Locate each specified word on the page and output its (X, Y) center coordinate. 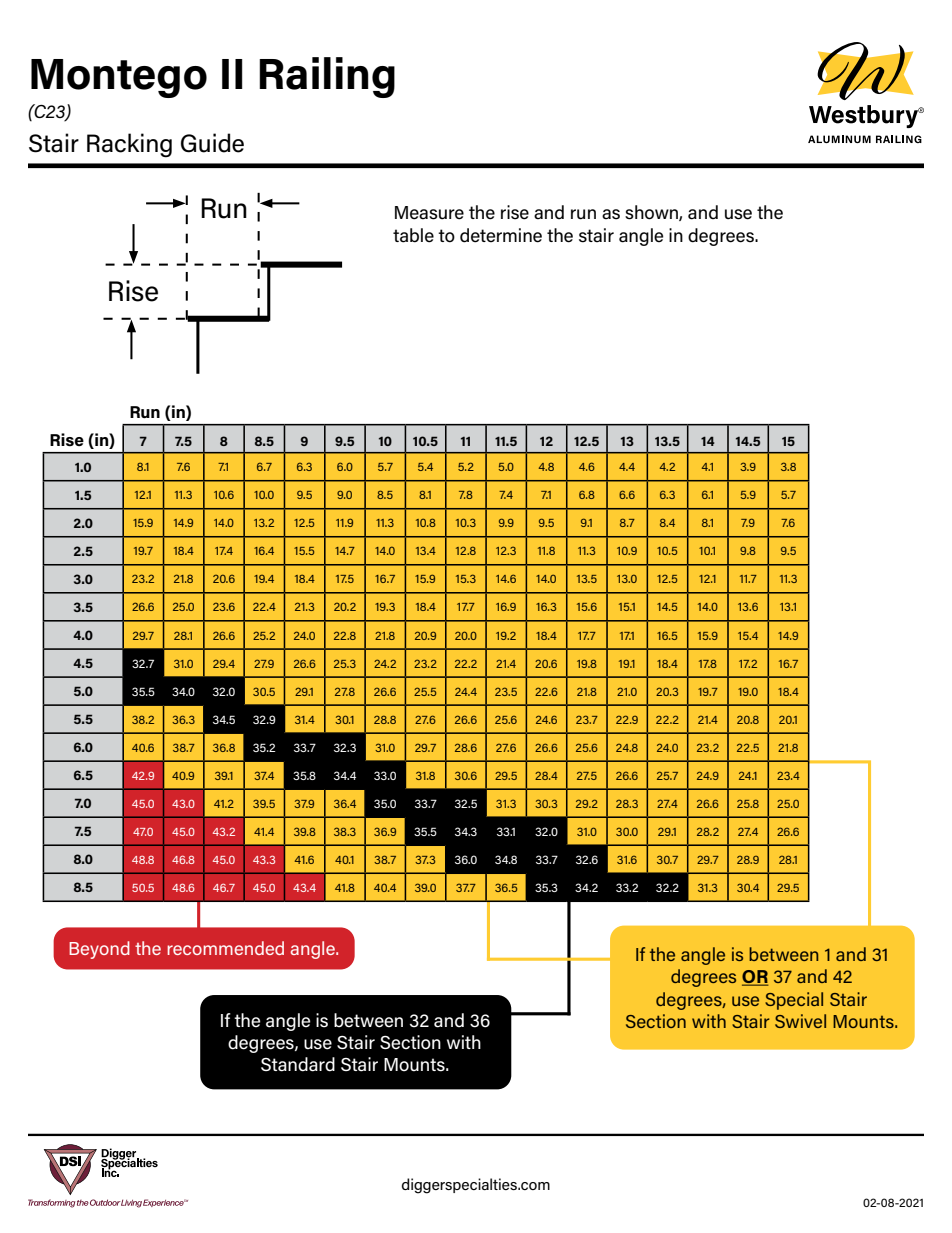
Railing (327, 77)
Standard (298, 1064)
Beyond (99, 950)
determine (501, 235)
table (413, 235)
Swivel (800, 1021)
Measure (429, 213)
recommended (225, 948)
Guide (212, 143)
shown (652, 213)
